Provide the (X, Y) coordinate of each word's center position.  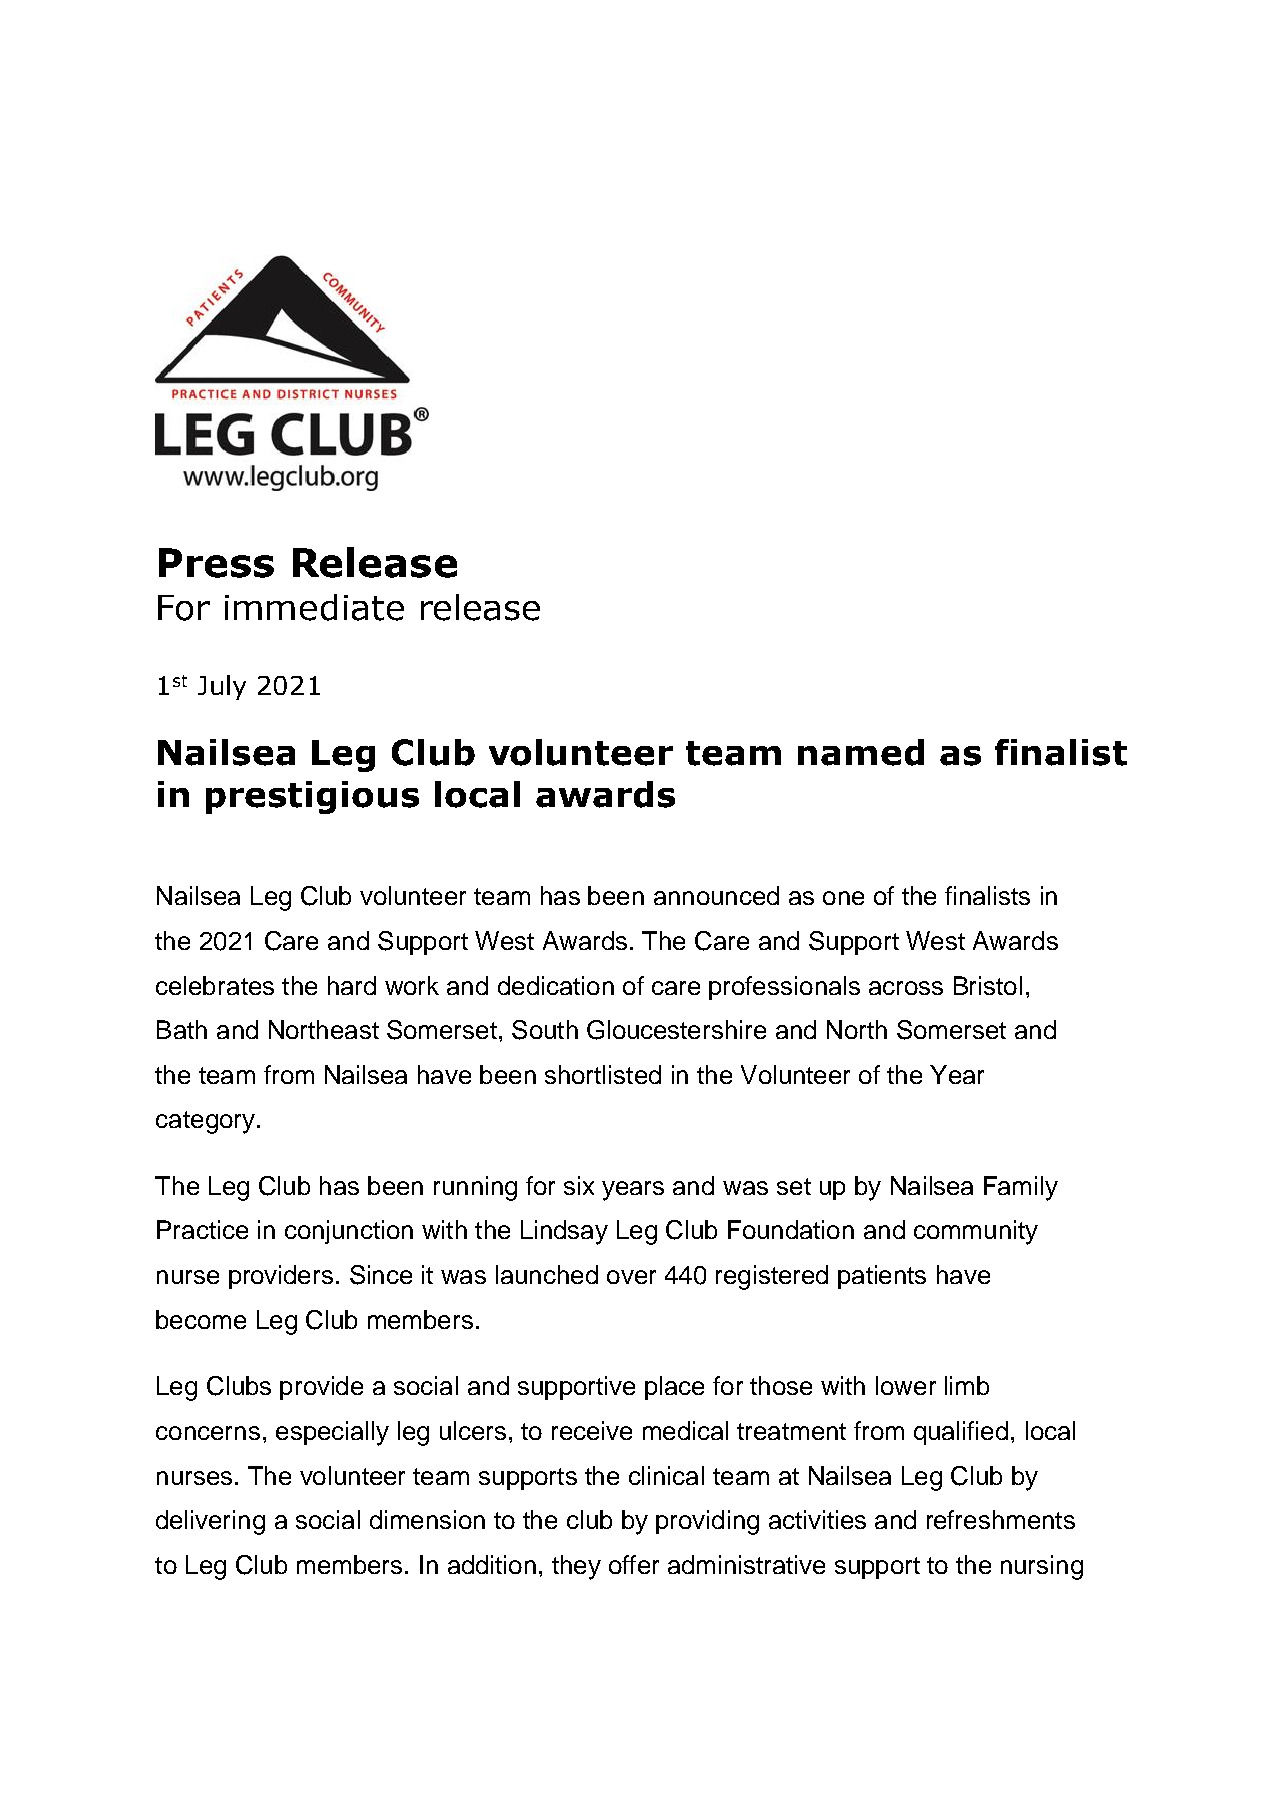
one (843, 898)
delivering (210, 1522)
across (906, 988)
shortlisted (603, 1074)
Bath (182, 1029)
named (861, 752)
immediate (314, 607)
